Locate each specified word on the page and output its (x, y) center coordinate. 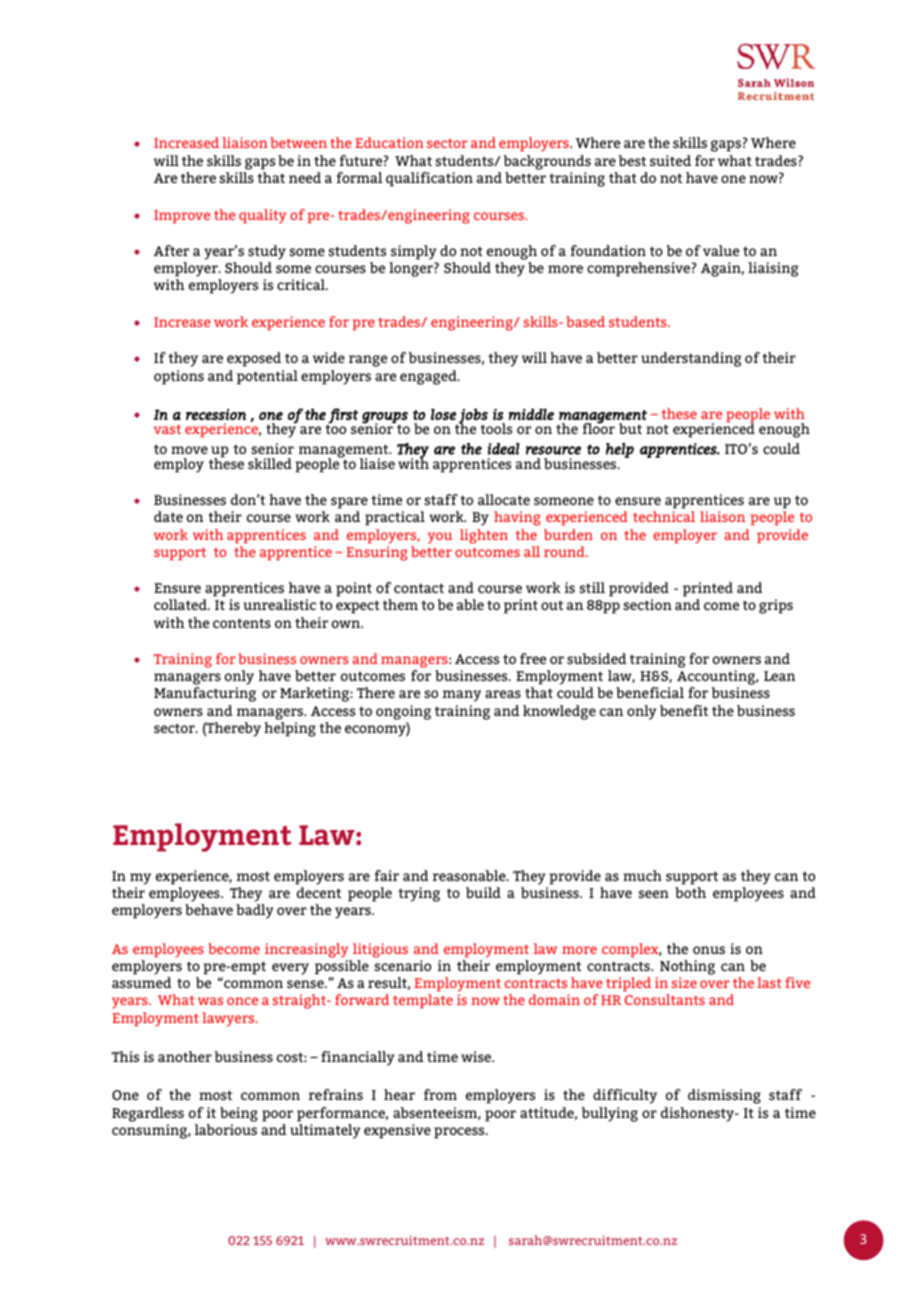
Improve (182, 216)
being (239, 1114)
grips (776, 606)
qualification (429, 179)
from (440, 1094)
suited (670, 160)
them (400, 604)
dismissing (724, 1096)
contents (242, 623)
